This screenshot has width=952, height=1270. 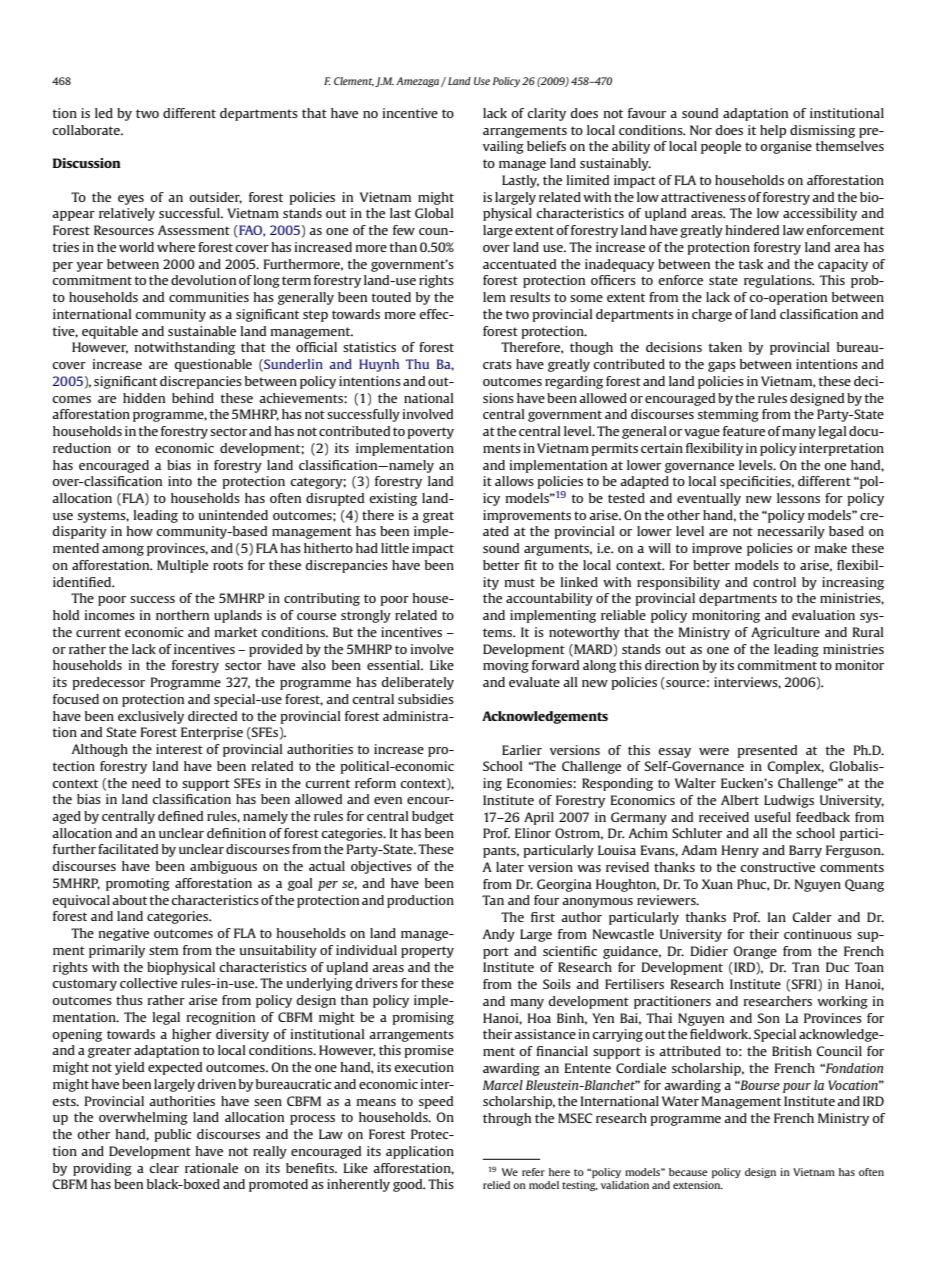 What do you see at coordinates (506, 666) in the screenshot?
I see `moving` at bounding box center [506, 666].
